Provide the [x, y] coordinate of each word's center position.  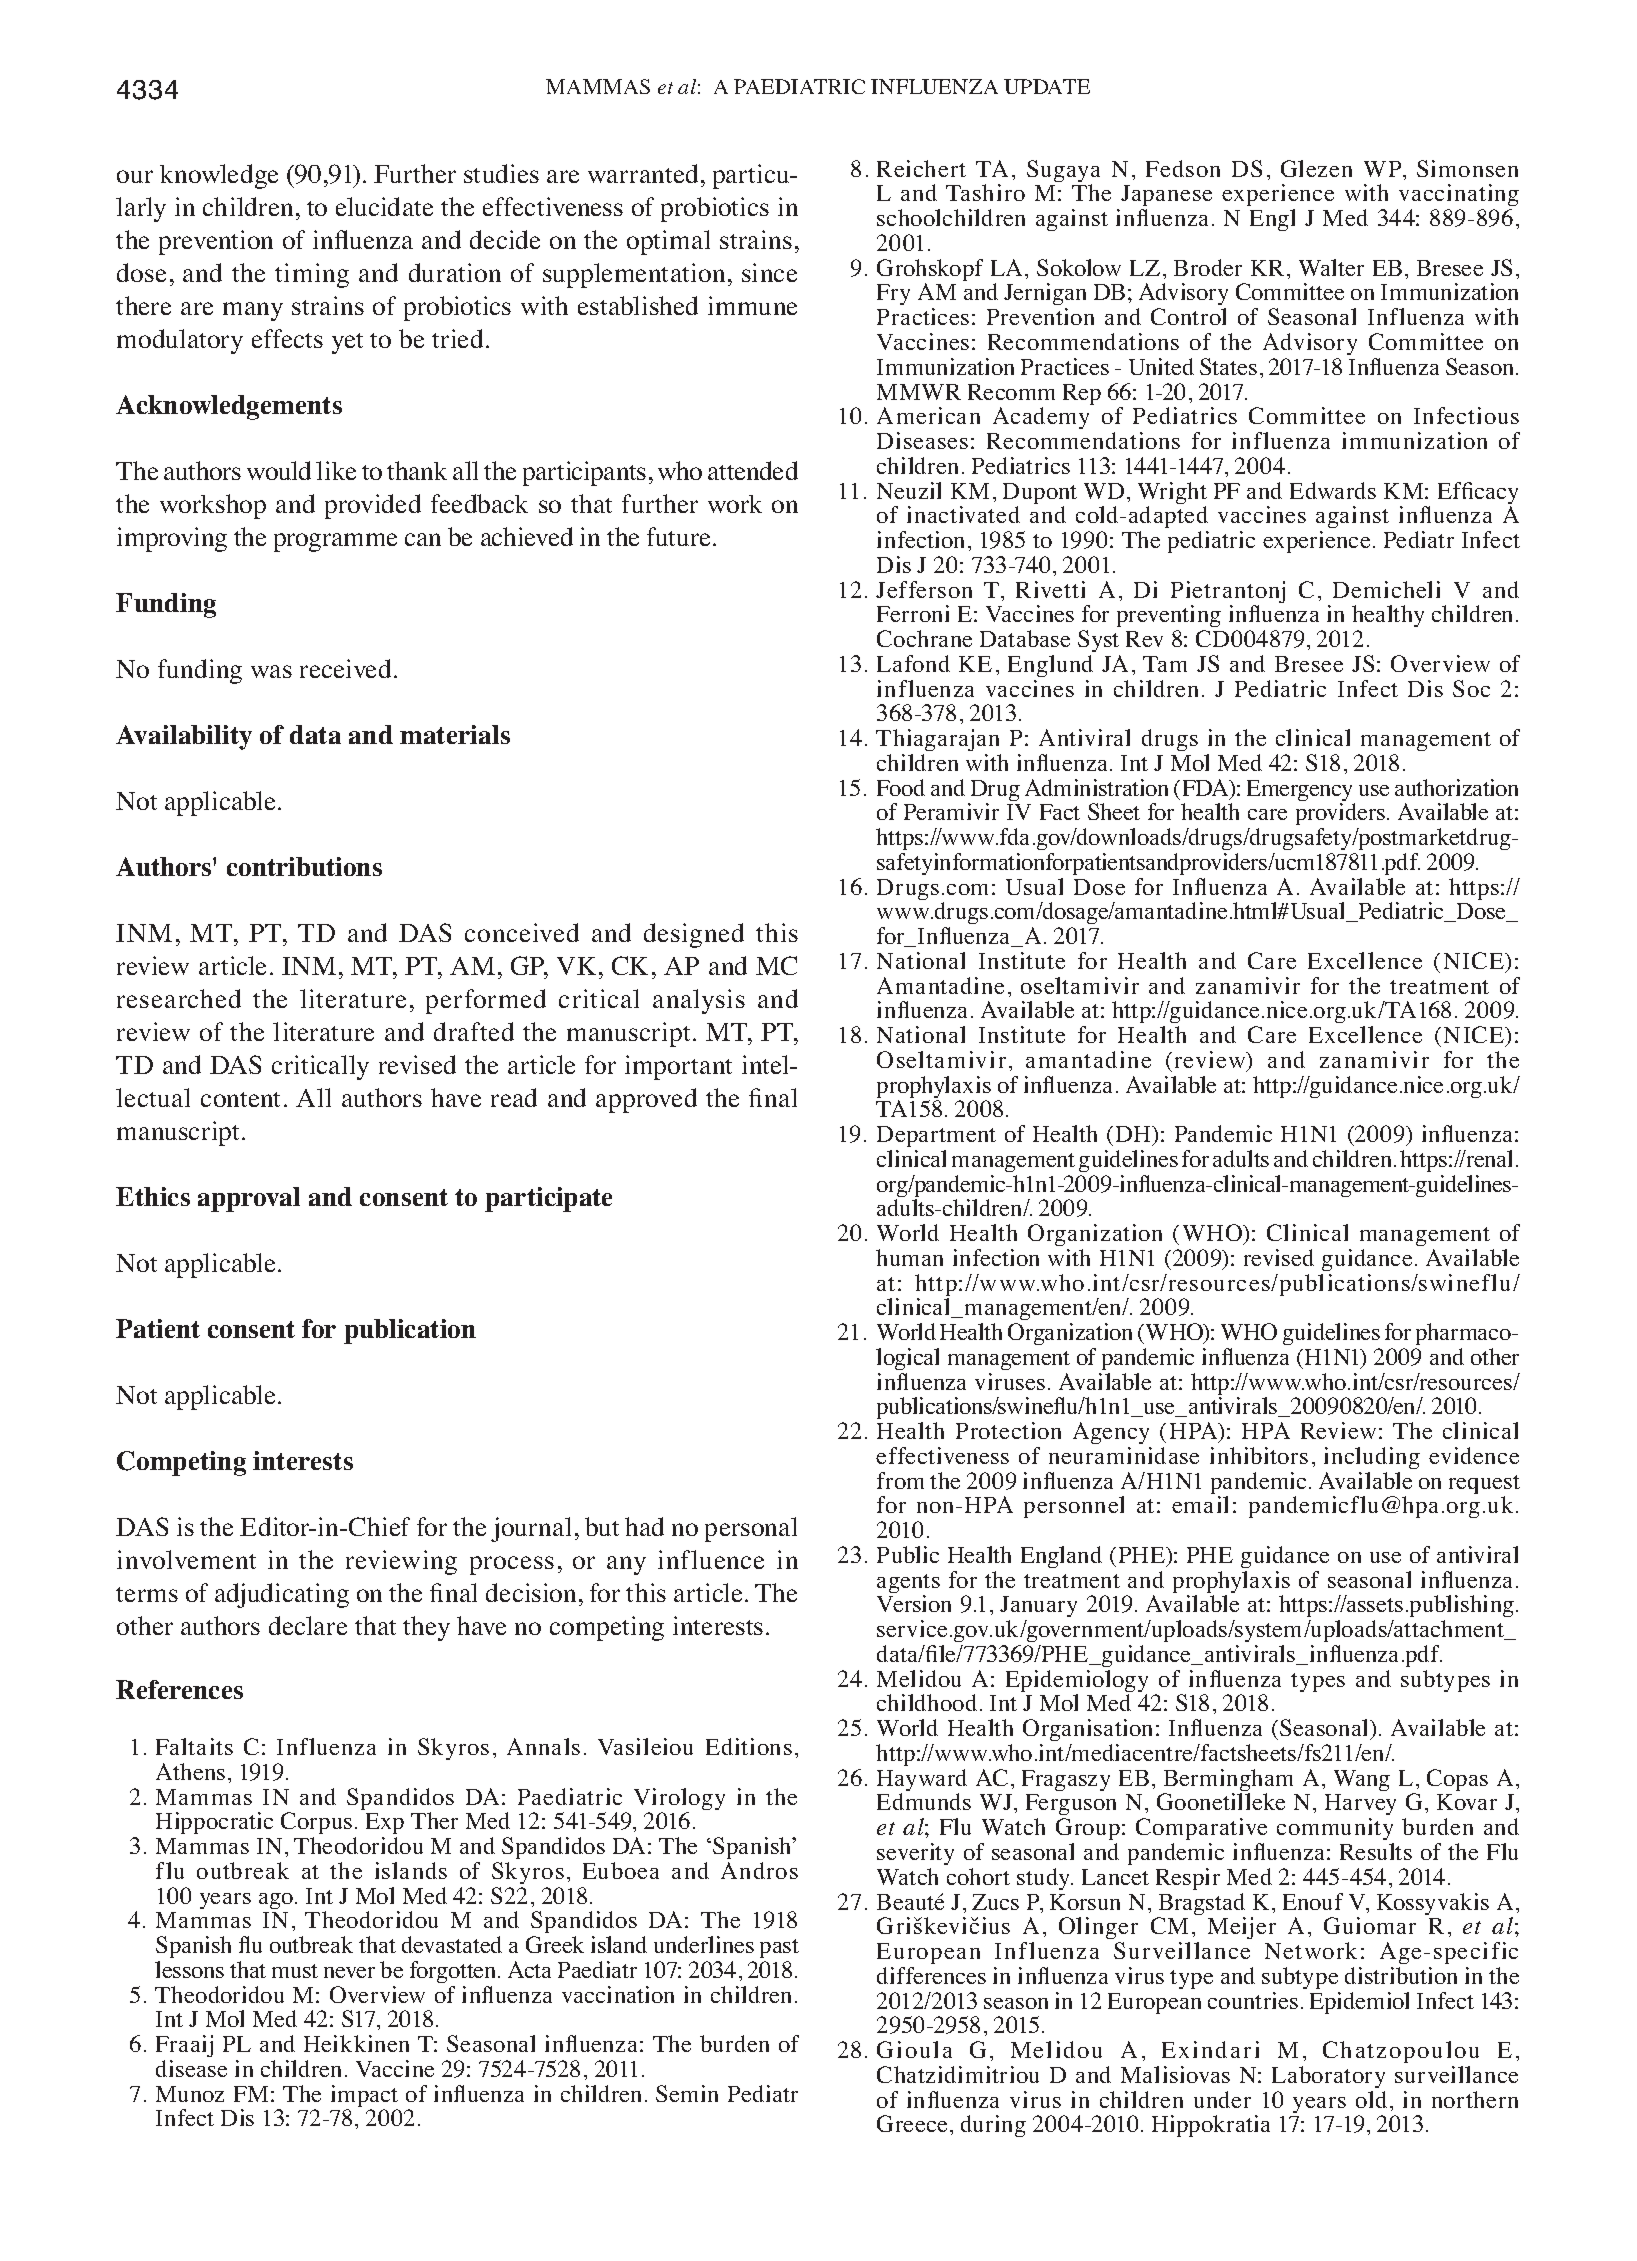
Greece [914, 2123]
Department [936, 1136]
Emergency [1301, 792]
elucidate [384, 206]
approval [249, 1199]
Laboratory [1328, 2077]
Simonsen [1467, 168]
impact [364, 2097]
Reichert [921, 168]
